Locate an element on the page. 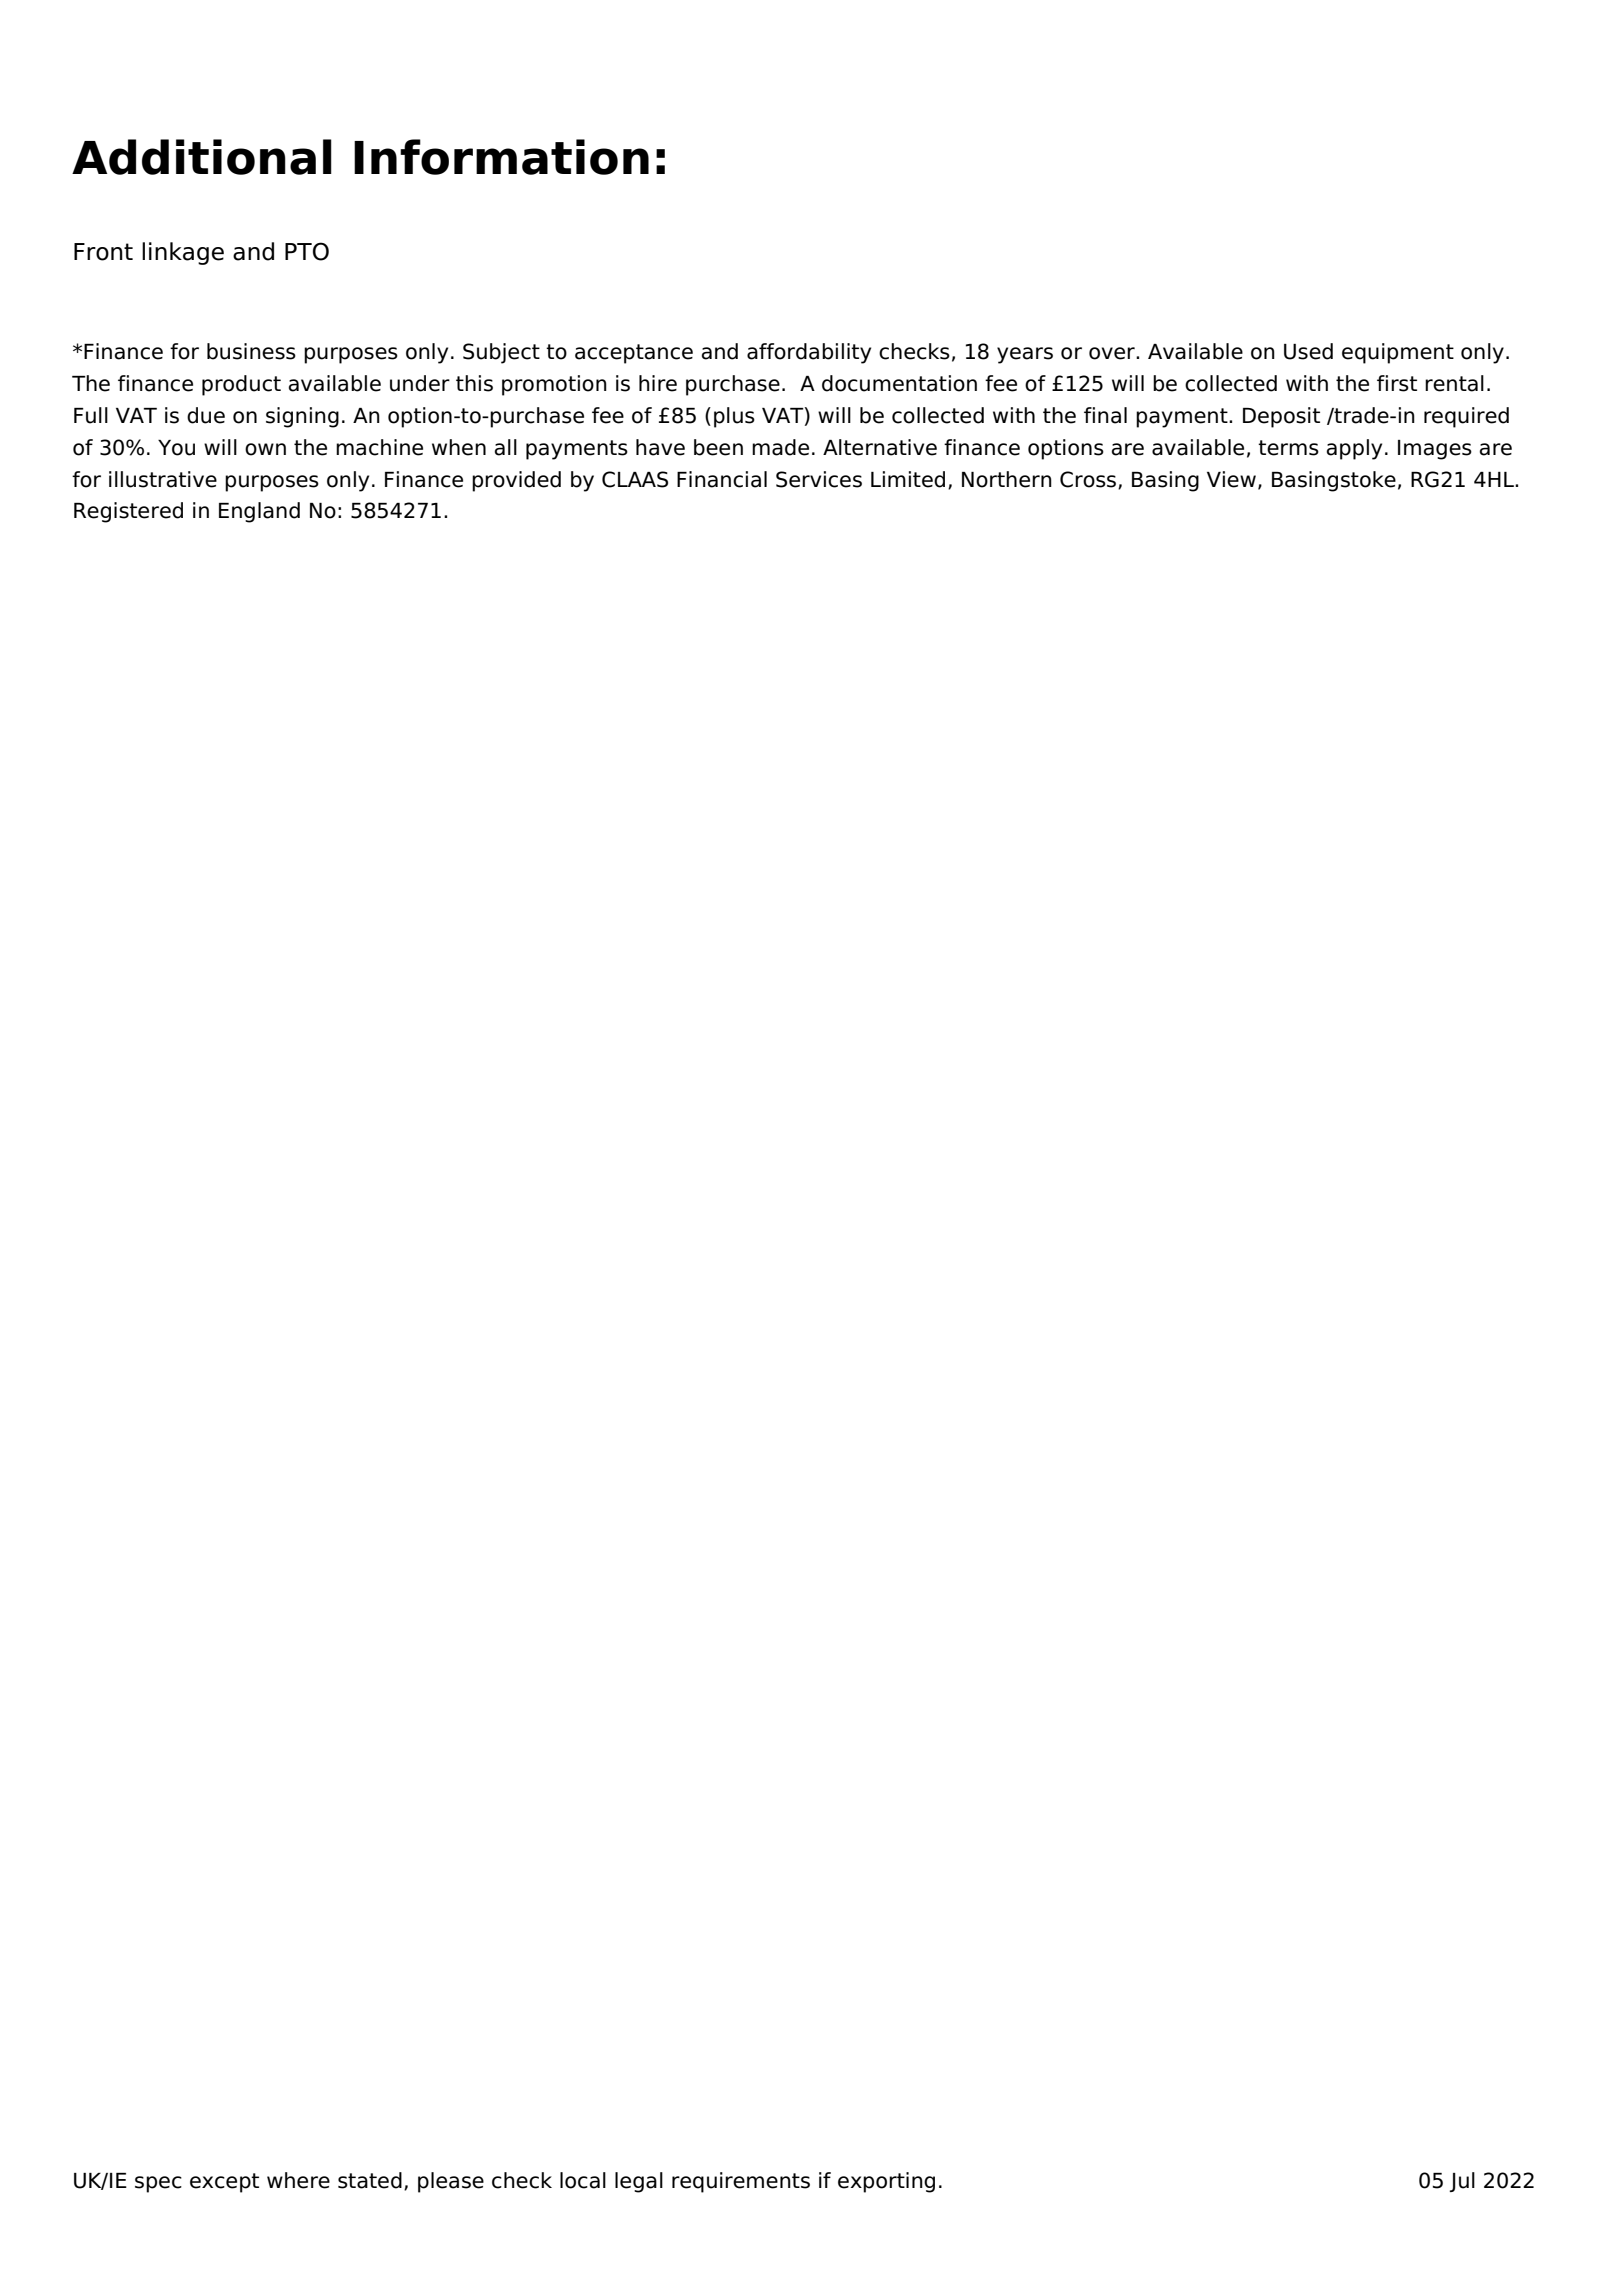 The width and height of the document is (1608, 2274). Jul is located at coordinates (1462, 2182).
